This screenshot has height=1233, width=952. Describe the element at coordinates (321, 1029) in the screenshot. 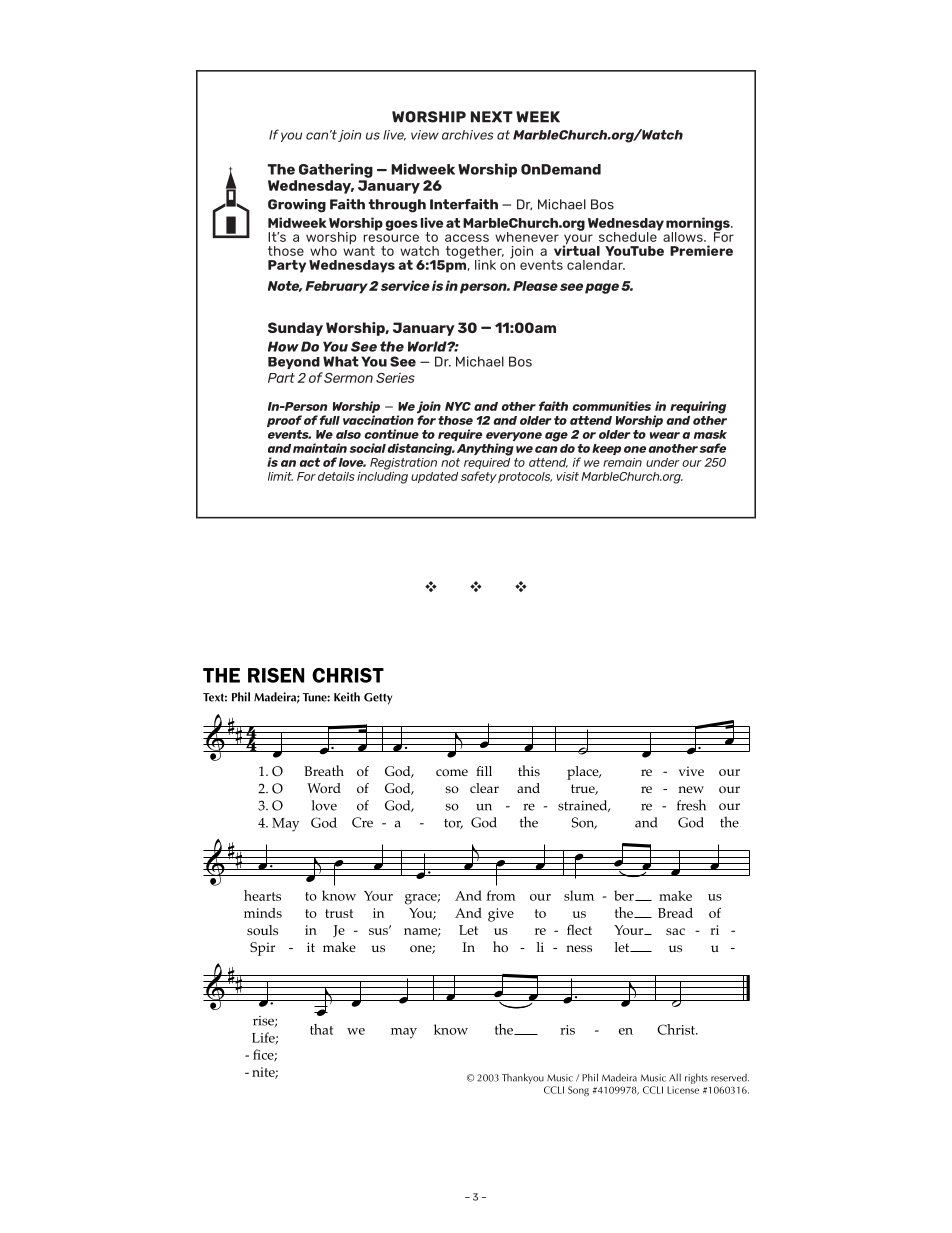

I see `that` at that location.
